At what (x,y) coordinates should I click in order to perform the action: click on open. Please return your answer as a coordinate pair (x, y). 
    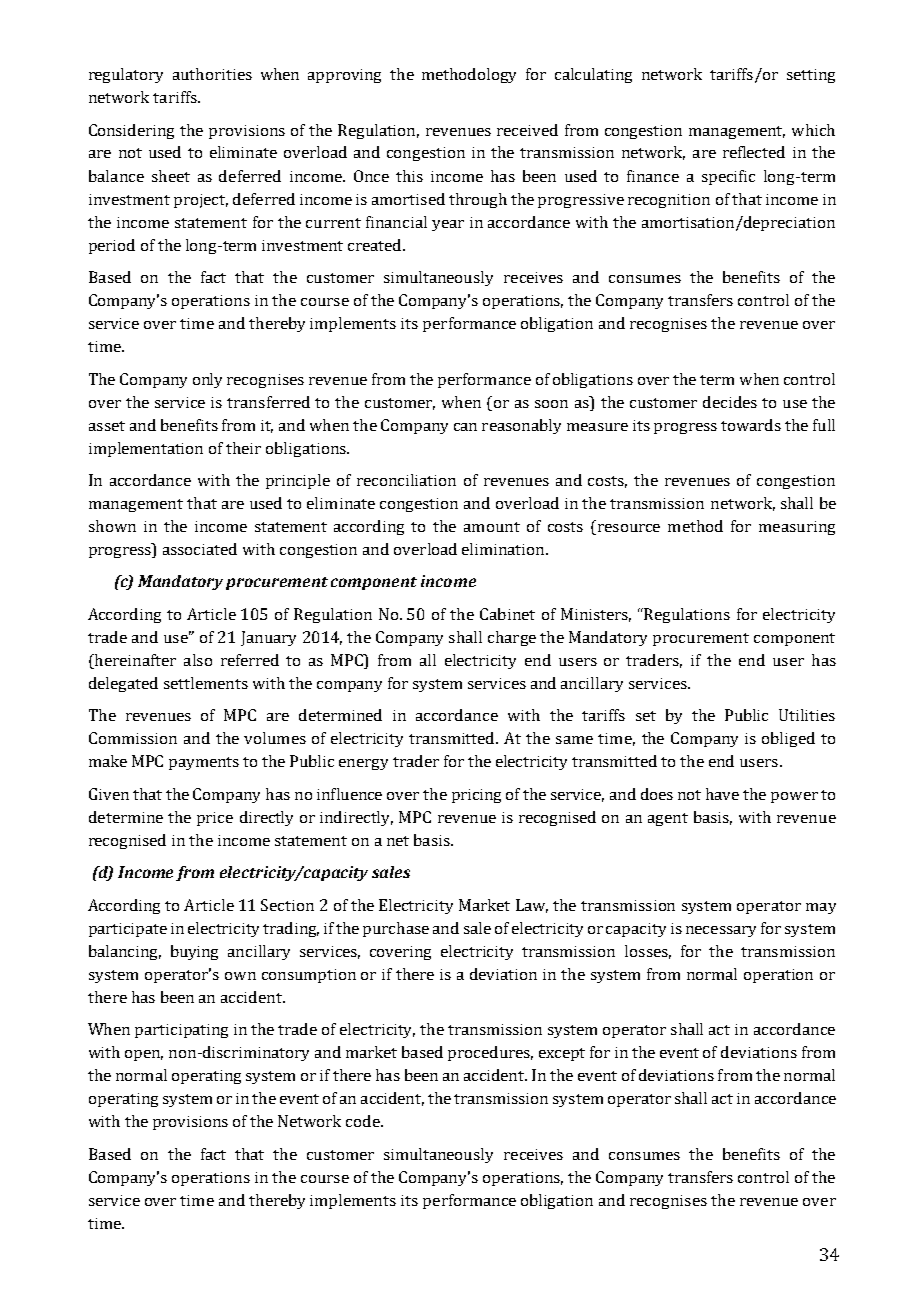
    Looking at the image, I should click on (144, 1055).
